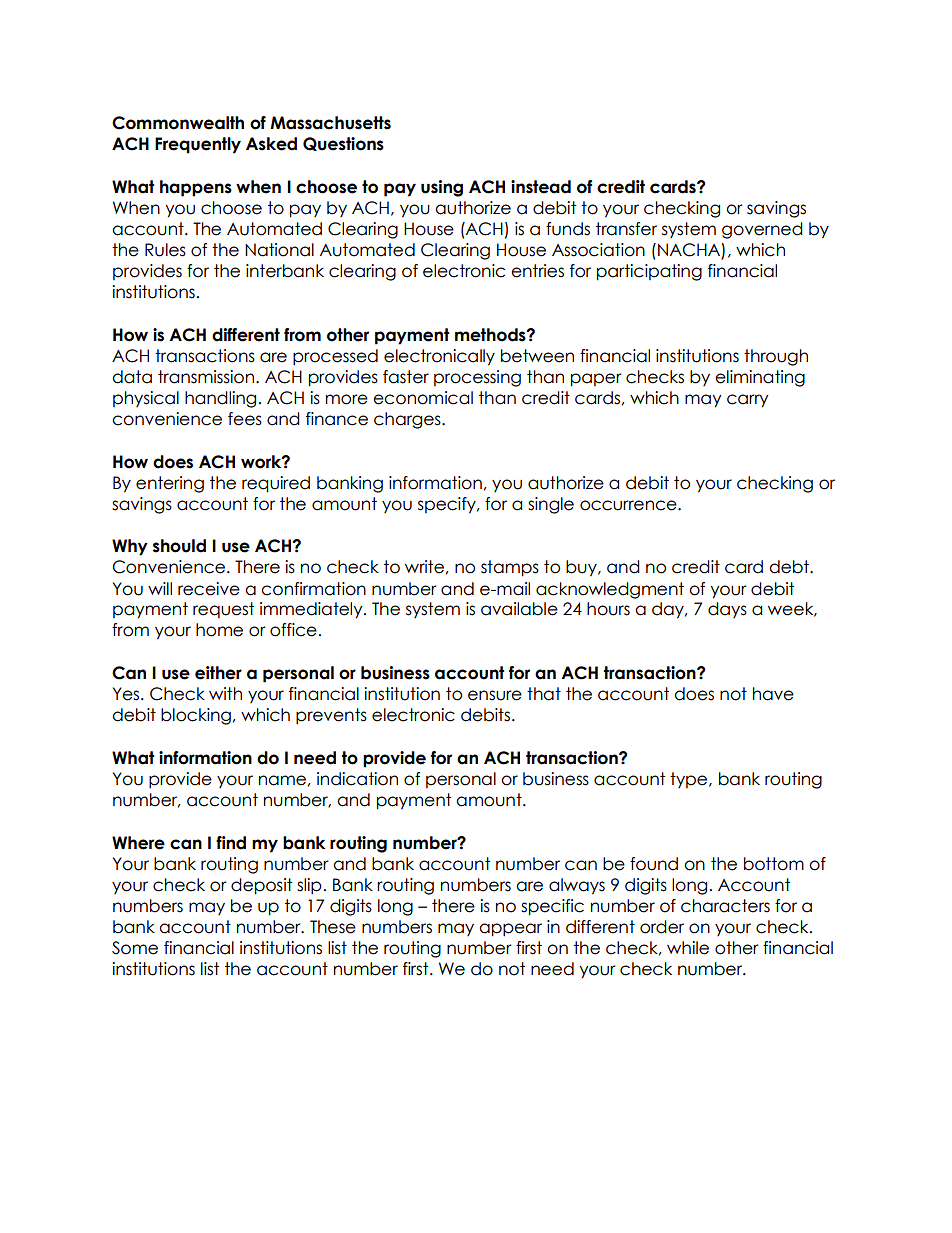 This document has width=952, height=1233. What do you see at coordinates (510, 930) in the document?
I see `appear` at bounding box center [510, 930].
